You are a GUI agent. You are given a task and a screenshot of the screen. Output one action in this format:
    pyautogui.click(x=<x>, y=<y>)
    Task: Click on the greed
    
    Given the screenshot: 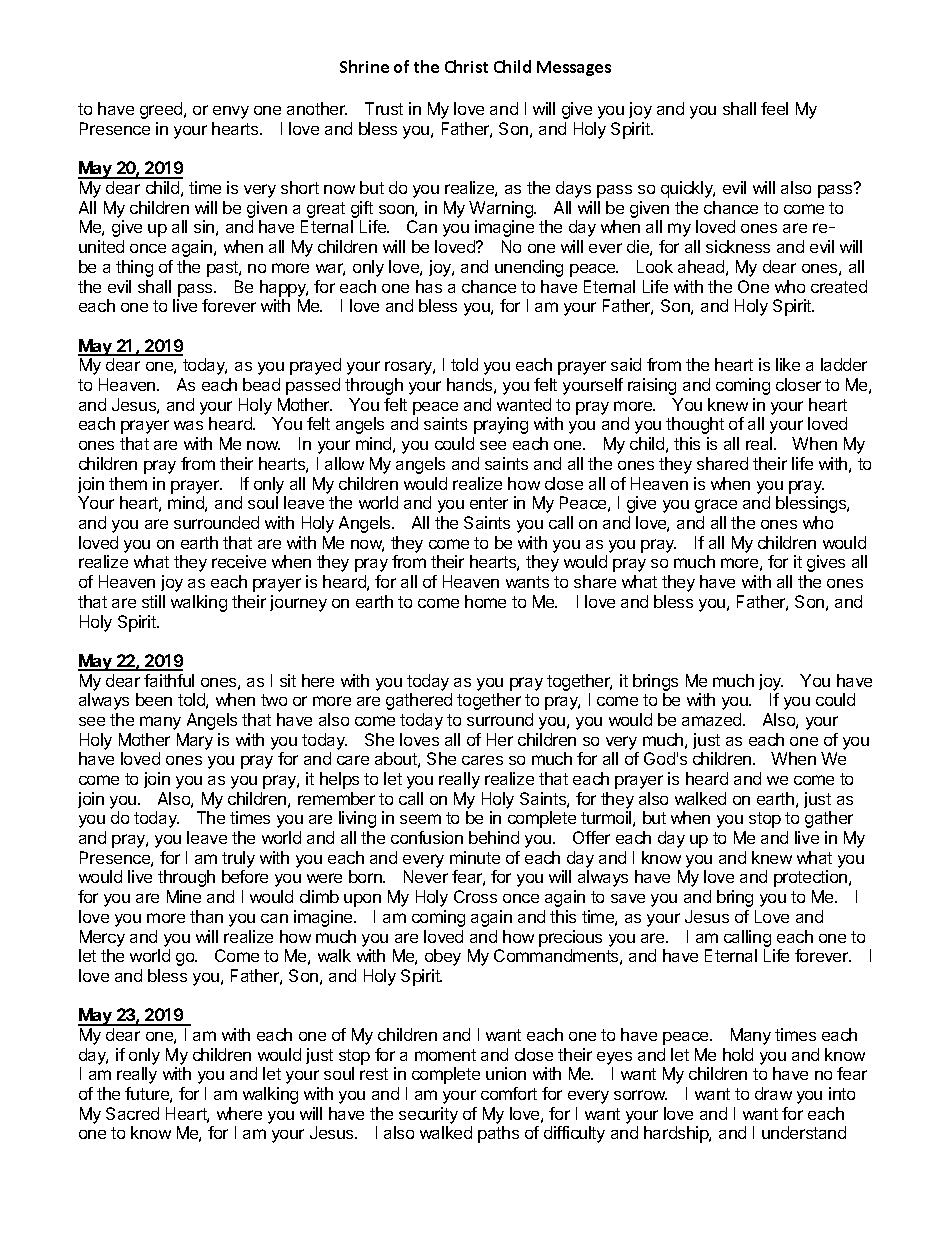 What is the action you would take?
    pyautogui.click(x=162, y=110)
